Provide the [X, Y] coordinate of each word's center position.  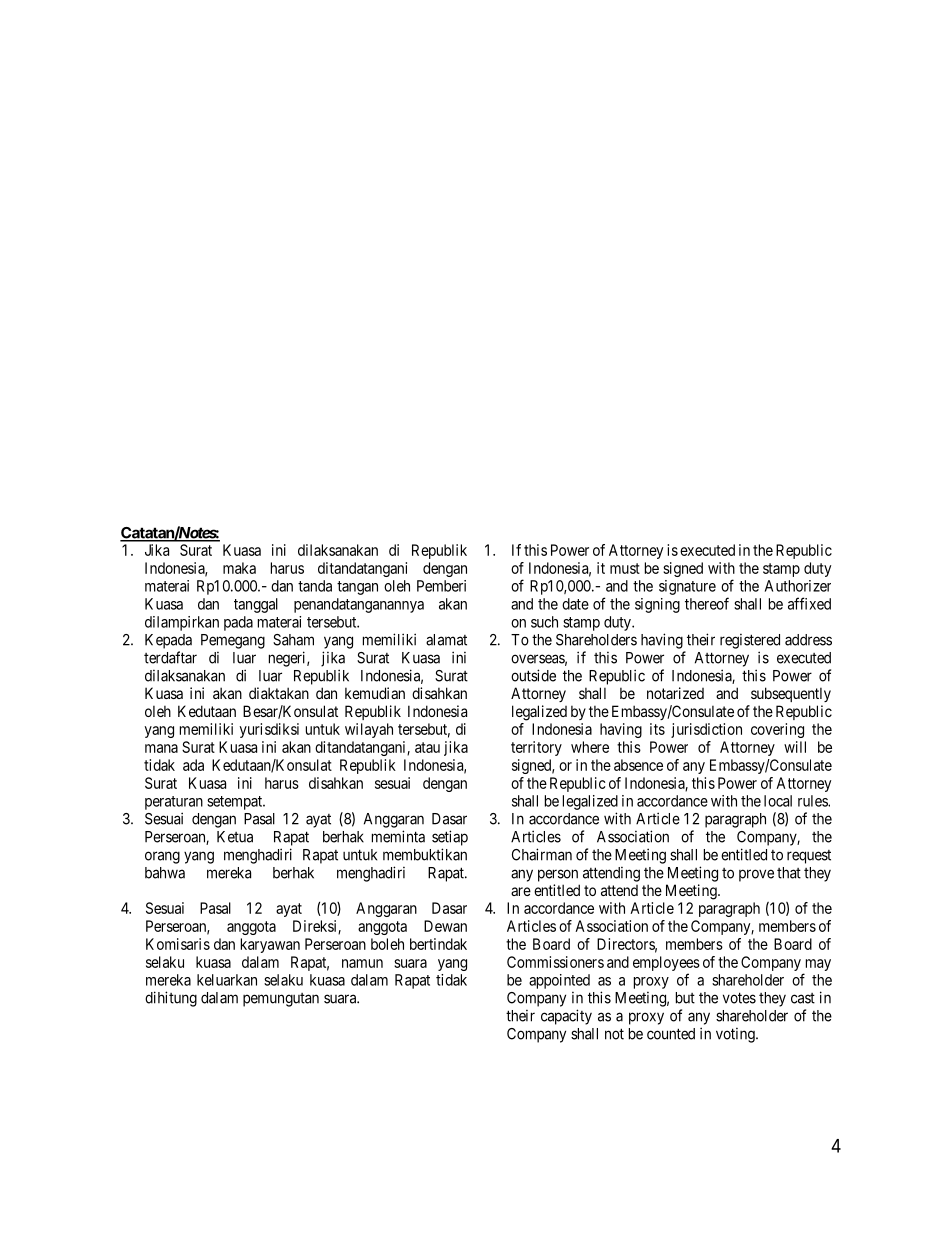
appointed [559, 981]
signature [687, 587]
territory [536, 748]
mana [161, 748]
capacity [566, 1017]
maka [239, 568]
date [575, 604]
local [778, 801]
